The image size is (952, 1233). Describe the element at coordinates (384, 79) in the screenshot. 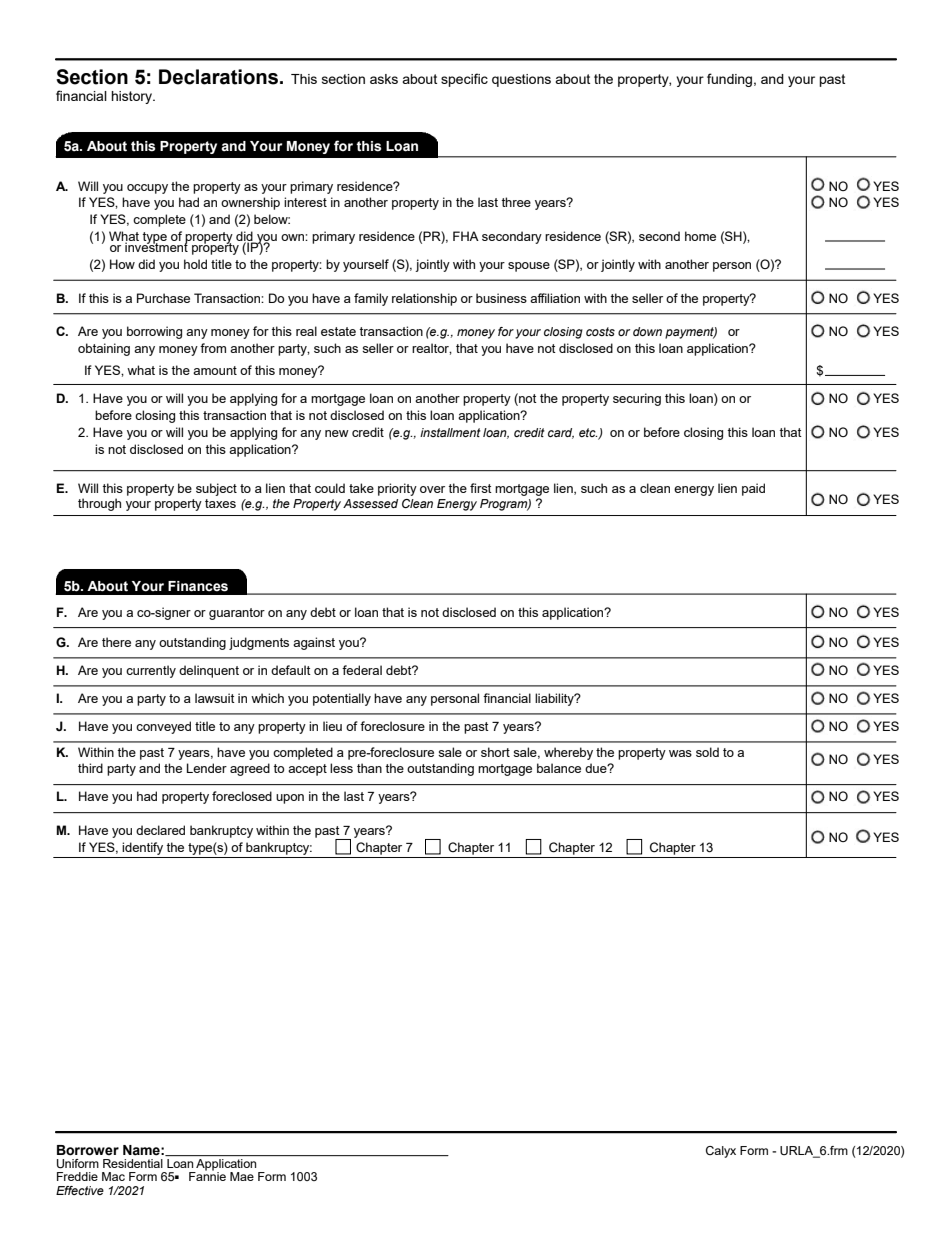

I see `asks` at that location.
